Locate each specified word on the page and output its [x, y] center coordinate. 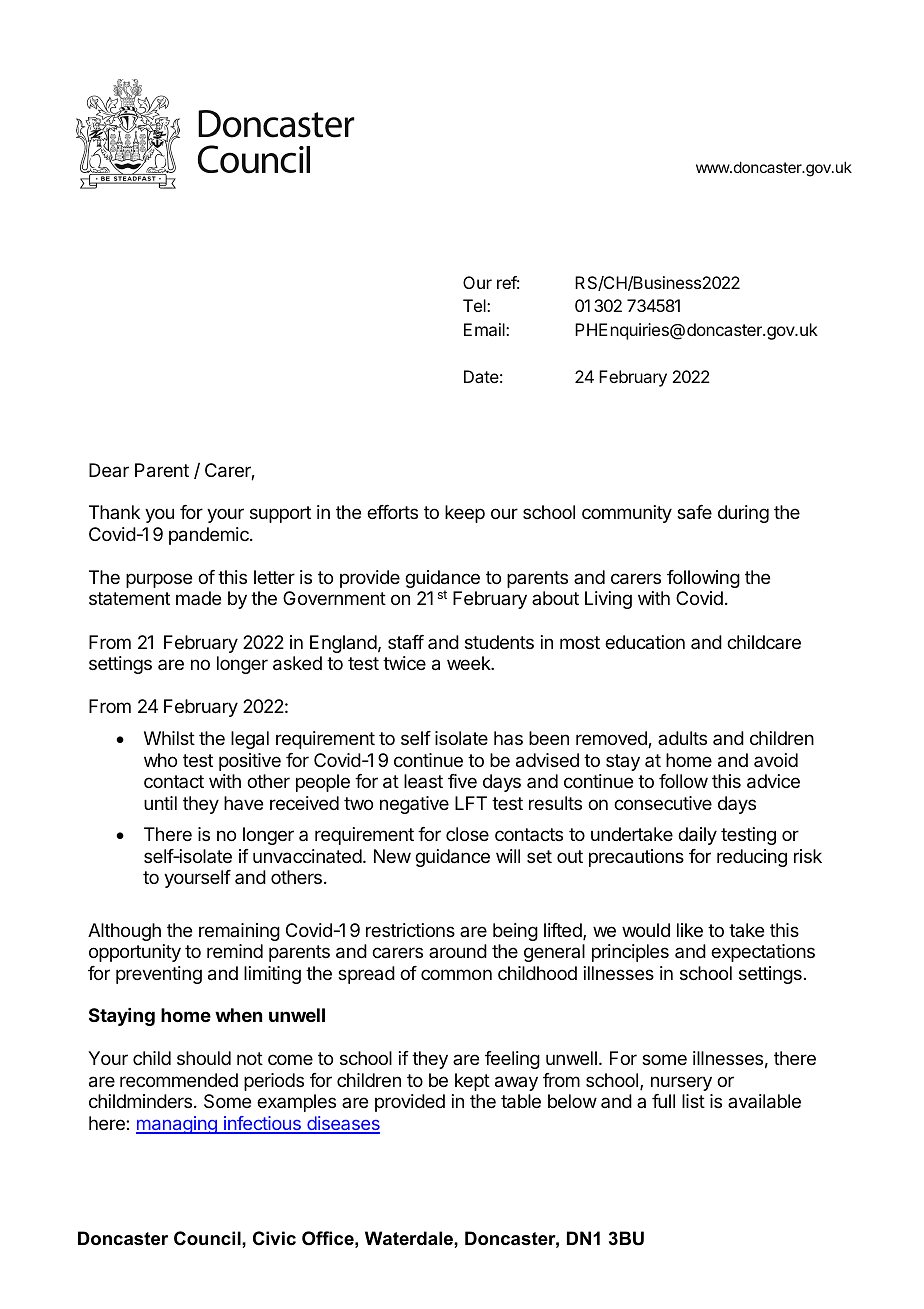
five [462, 781]
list [693, 1101]
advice [773, 781]
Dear [109, 470]
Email [485, 329]
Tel [475, 305]
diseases [342, 1124]
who [160, 760]
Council [208, 1238]
